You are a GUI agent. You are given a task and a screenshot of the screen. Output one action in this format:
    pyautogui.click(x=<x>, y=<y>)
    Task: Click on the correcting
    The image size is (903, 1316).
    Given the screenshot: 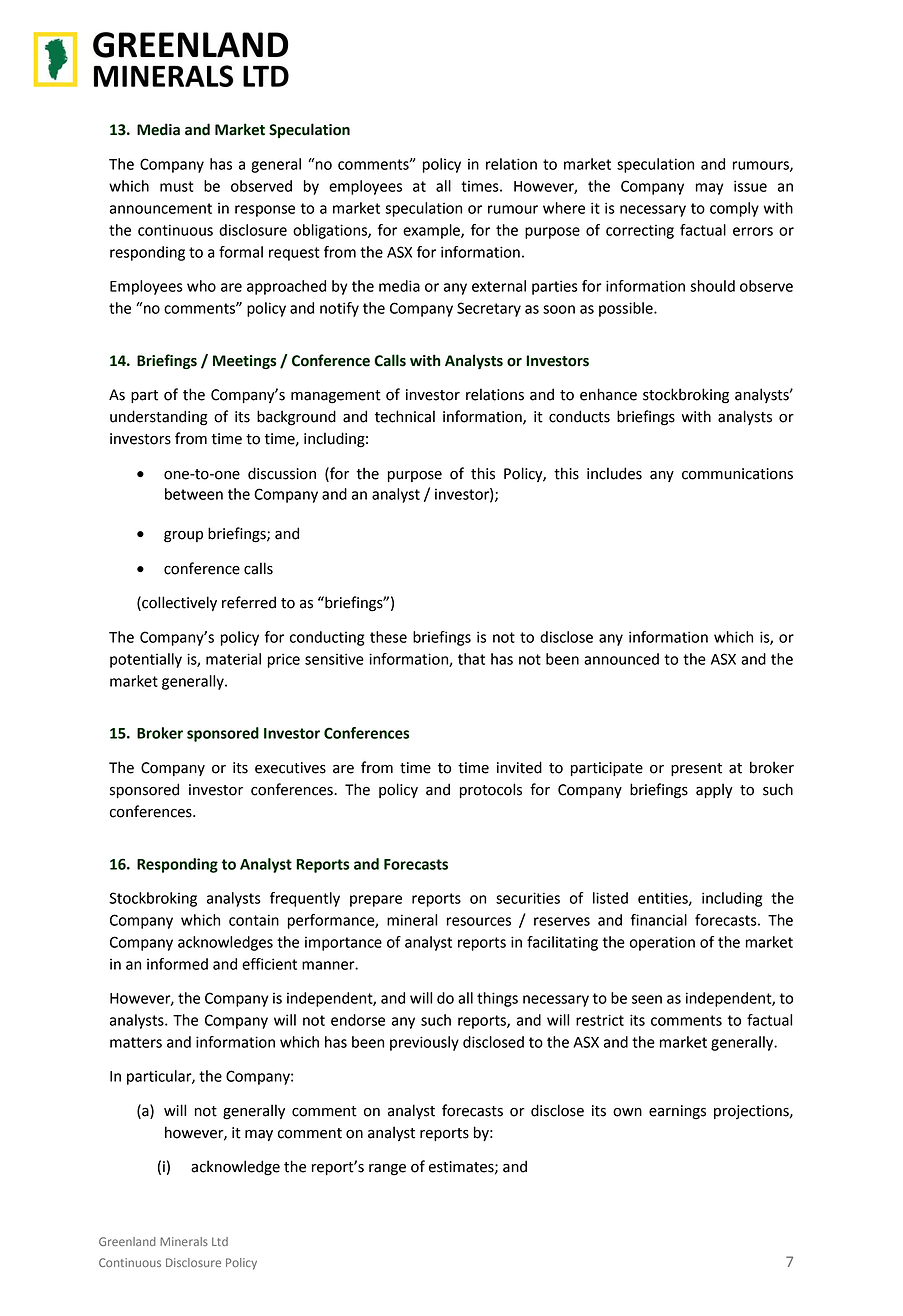 What is the action you would take?
    pyautogui.click(x=640, y=232)
